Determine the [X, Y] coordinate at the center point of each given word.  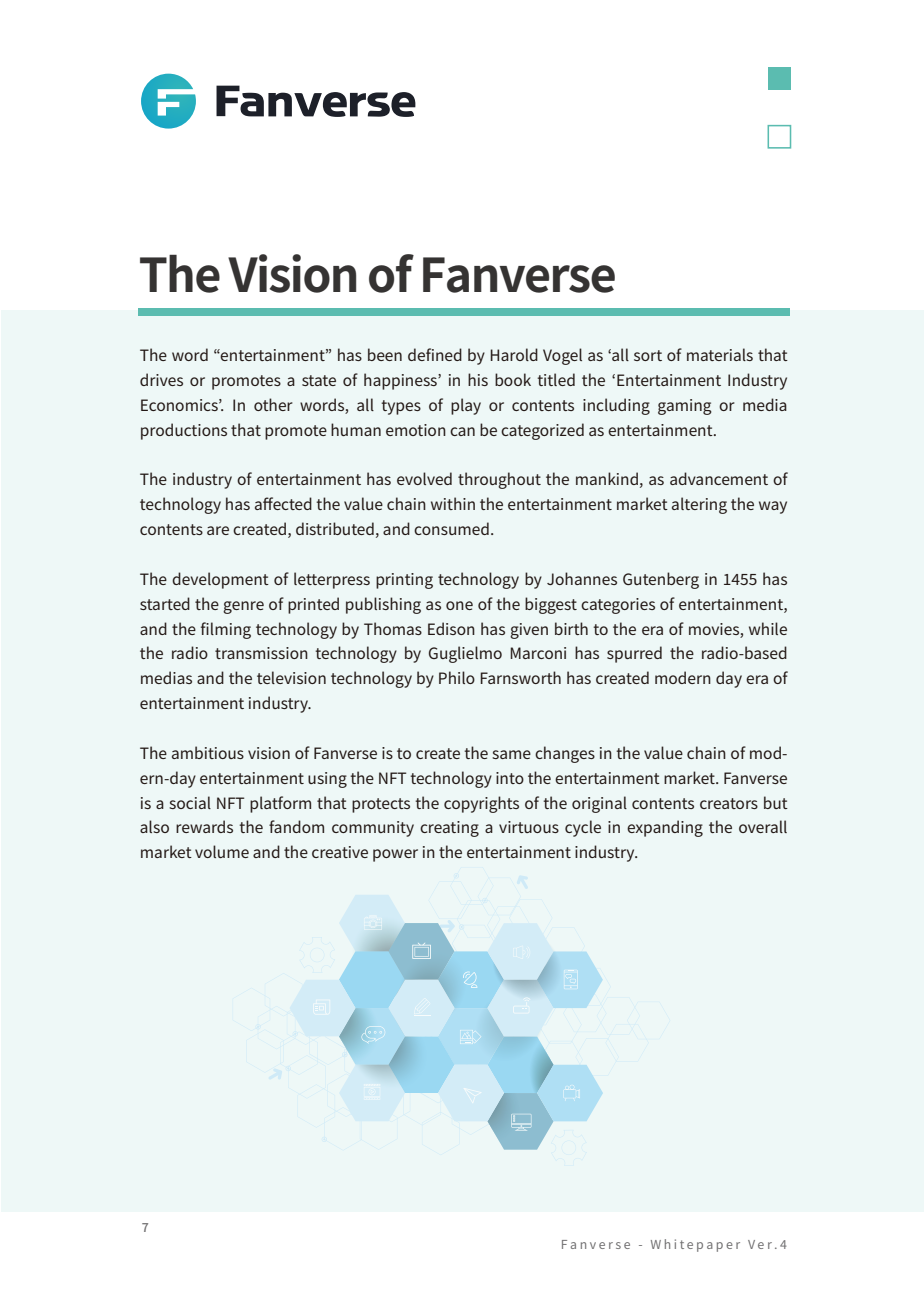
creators [729, 803]
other [273, 404]
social [190, 802]
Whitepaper [695, 1245]
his [478, 379]
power [395, 855]
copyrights [481, 804]
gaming [685, 407]
